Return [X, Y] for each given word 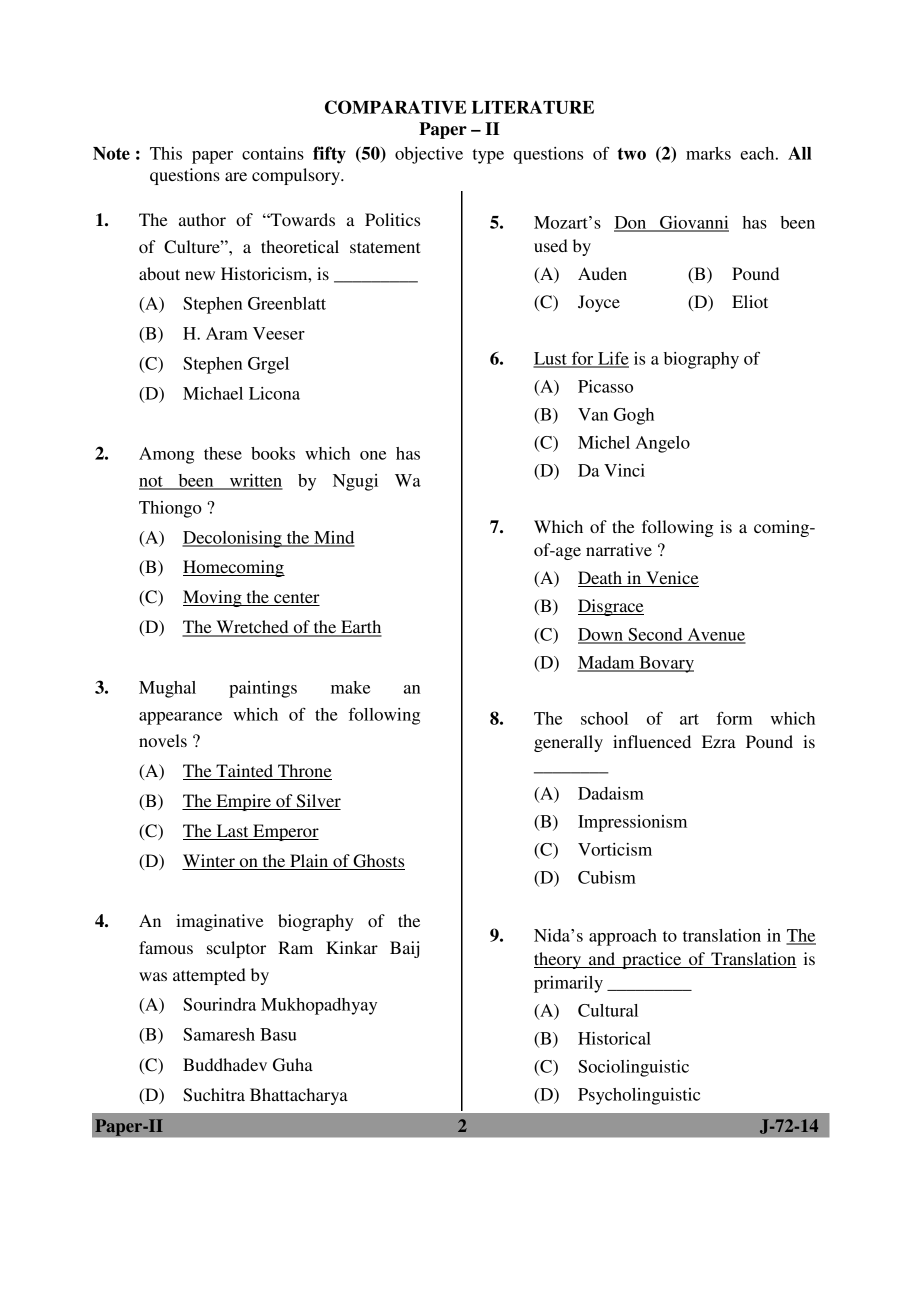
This [166, 153]
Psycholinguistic [639, 1096]
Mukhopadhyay [319, 1006]
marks [708, 153]
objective [429, 155]
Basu [278, 1034]
